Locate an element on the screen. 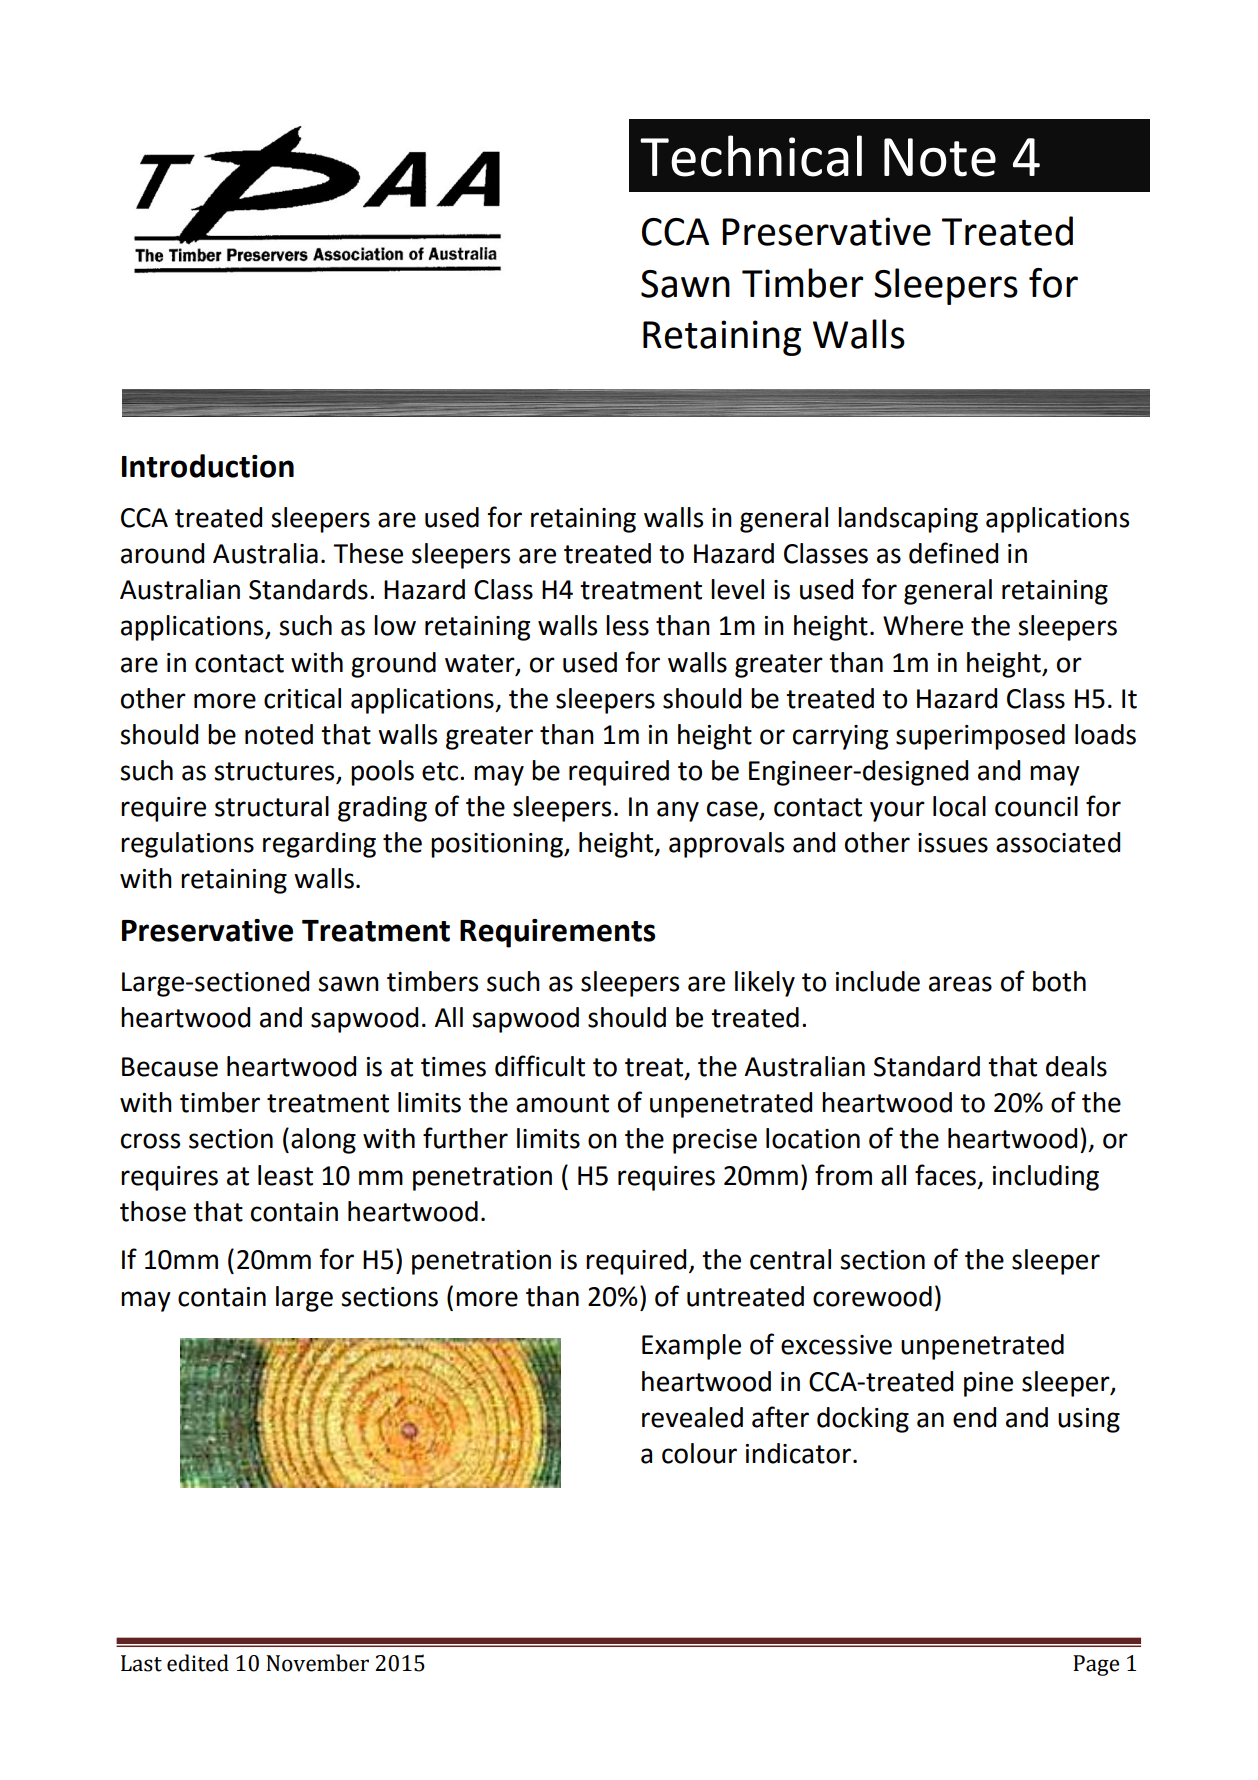  landscaping is located at coordinates (908, 520).
